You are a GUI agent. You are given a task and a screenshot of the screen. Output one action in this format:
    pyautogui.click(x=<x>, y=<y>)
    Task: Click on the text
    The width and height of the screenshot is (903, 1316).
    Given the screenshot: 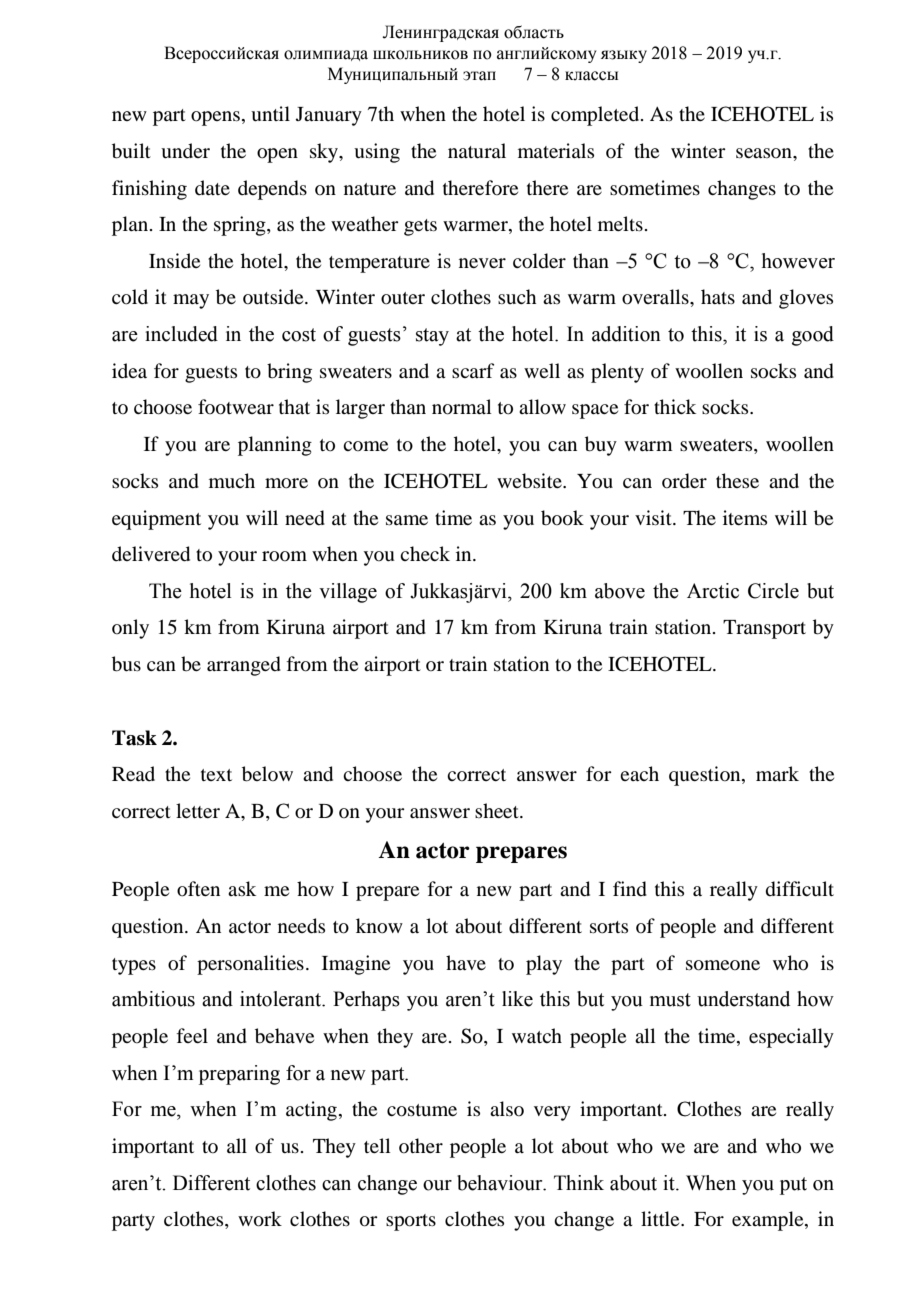 What is the action you would take?
    pyautogui.click(x=216, y=775)
